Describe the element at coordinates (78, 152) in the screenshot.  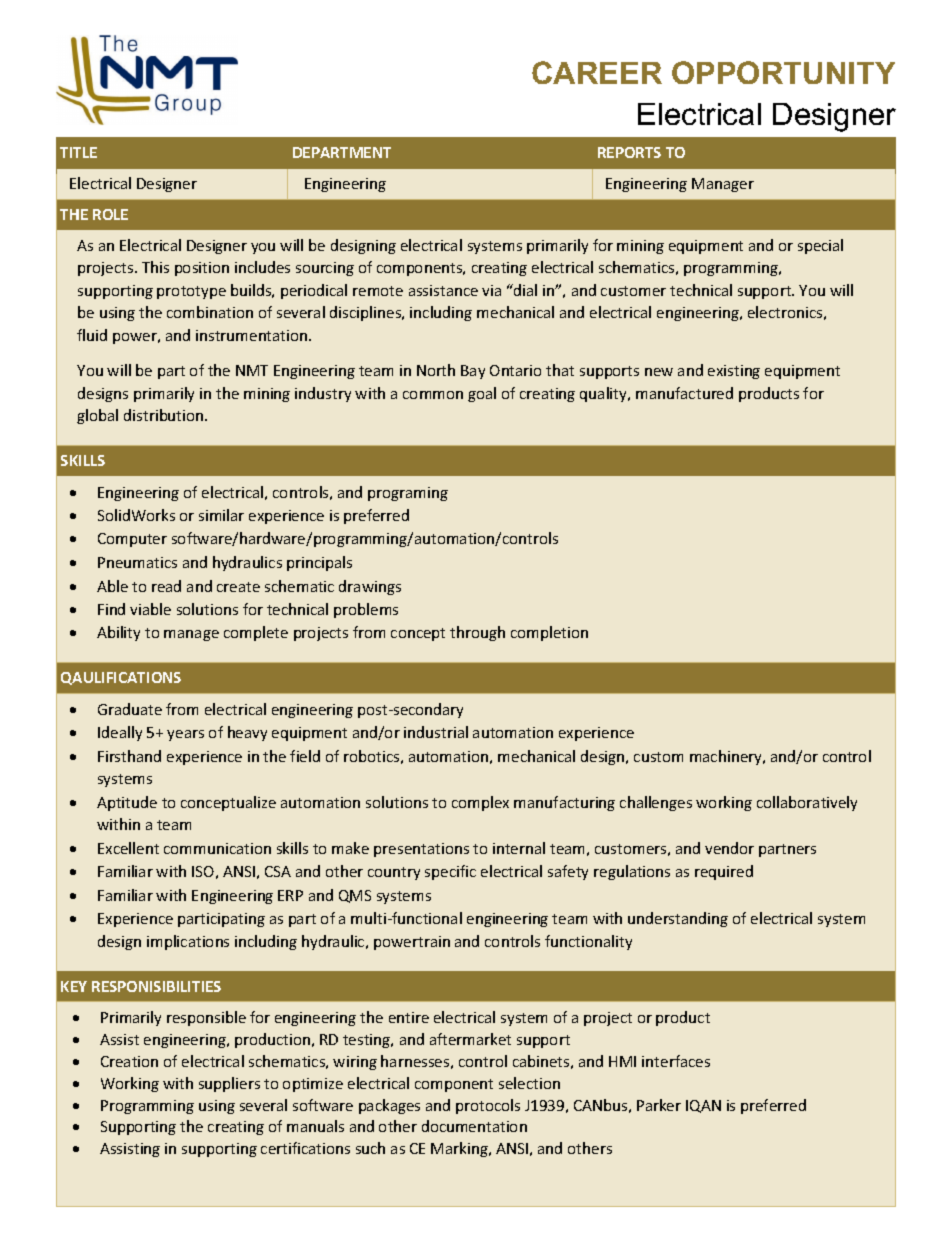
I see `TITLE` at that location.
